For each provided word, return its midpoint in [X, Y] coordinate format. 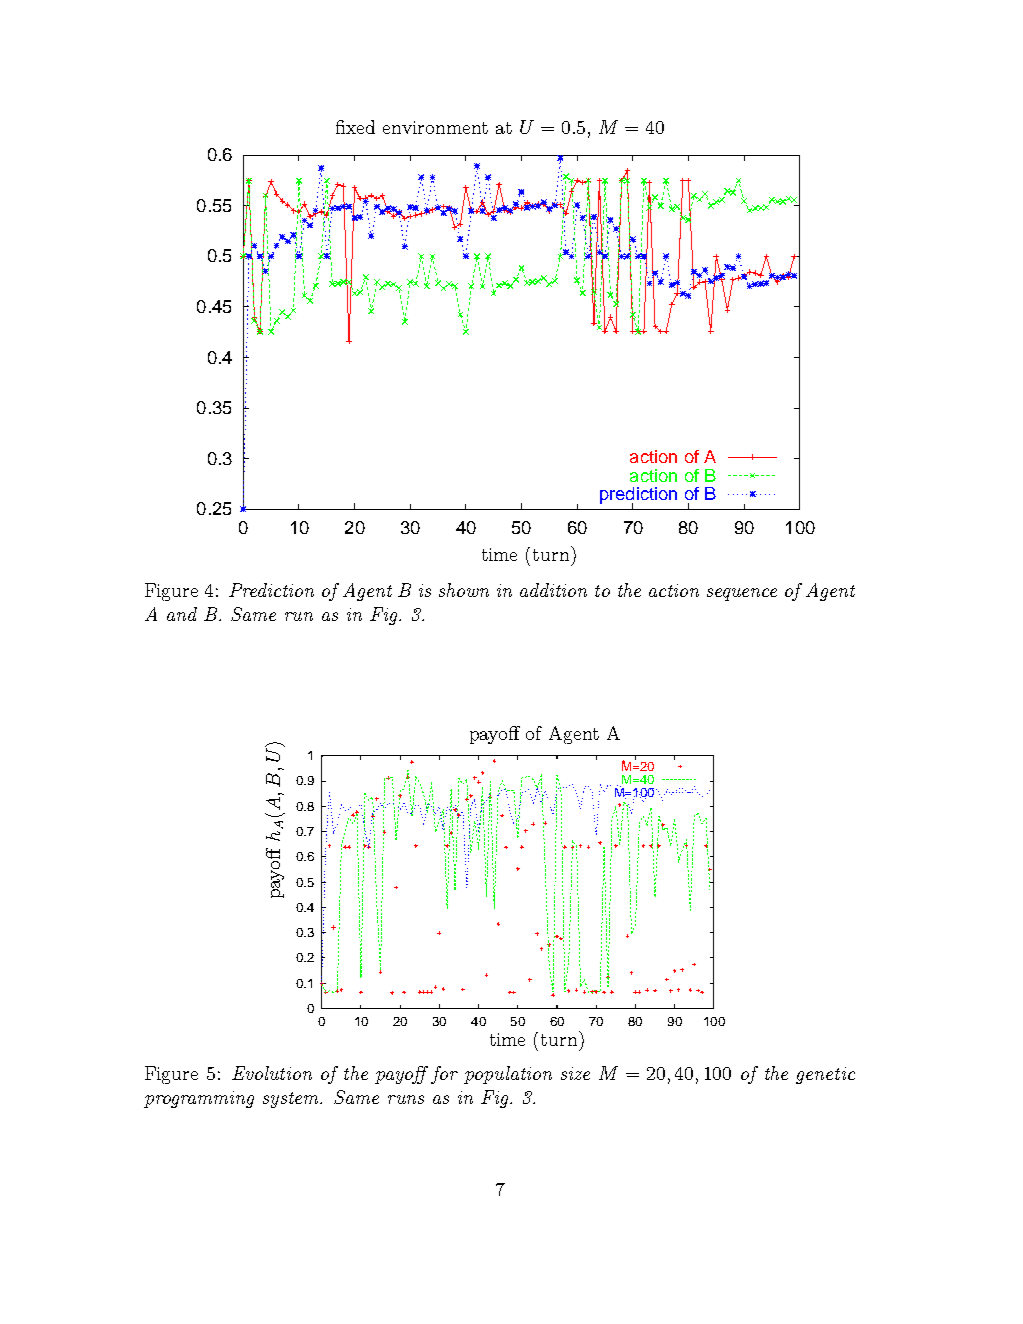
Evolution [272, 1073]
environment [435, 127]
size [575, 1073]
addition [553, 590]
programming [199, 1099]
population [508, 1075]
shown [464, 590]
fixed [355, 127]
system [292, 1100]
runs [406, 1099]
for [444, 1075]
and [182, 614]
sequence [742, 594]
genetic [825, 1075]
